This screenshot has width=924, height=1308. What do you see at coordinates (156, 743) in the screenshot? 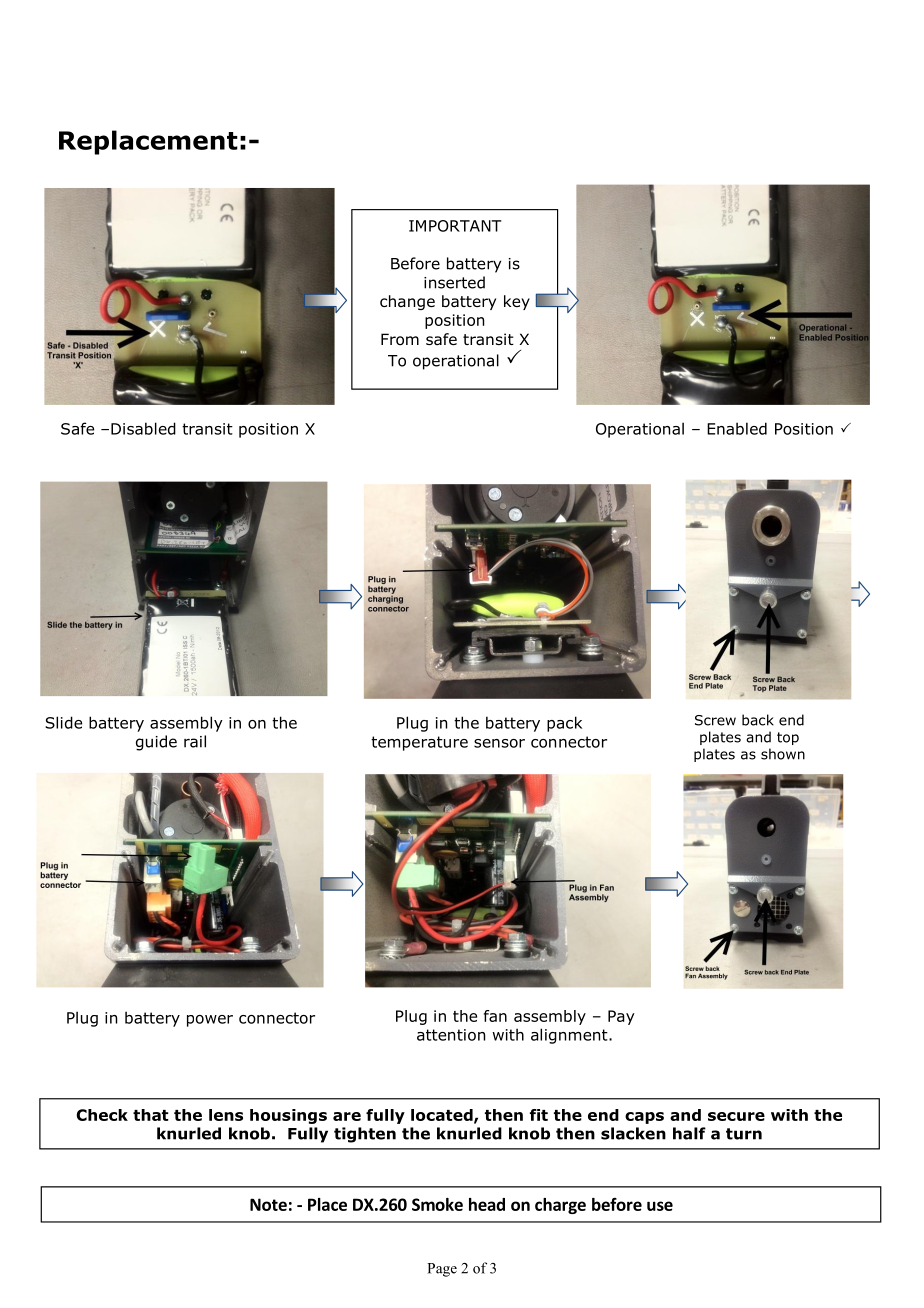
I see `guide` at bounding box center [156, 743].
